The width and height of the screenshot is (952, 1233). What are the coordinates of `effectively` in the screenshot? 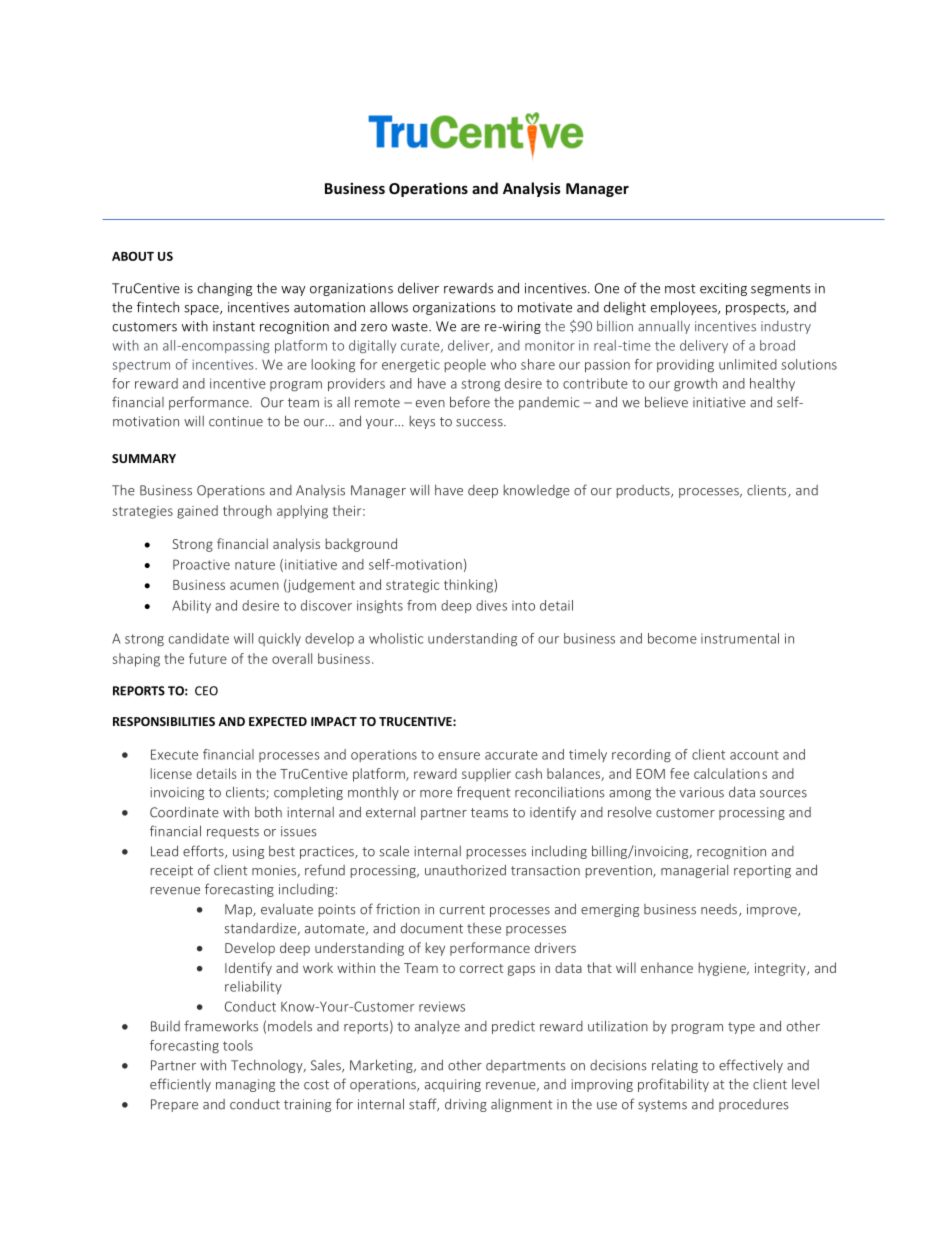 It's located at (751, 1066).
